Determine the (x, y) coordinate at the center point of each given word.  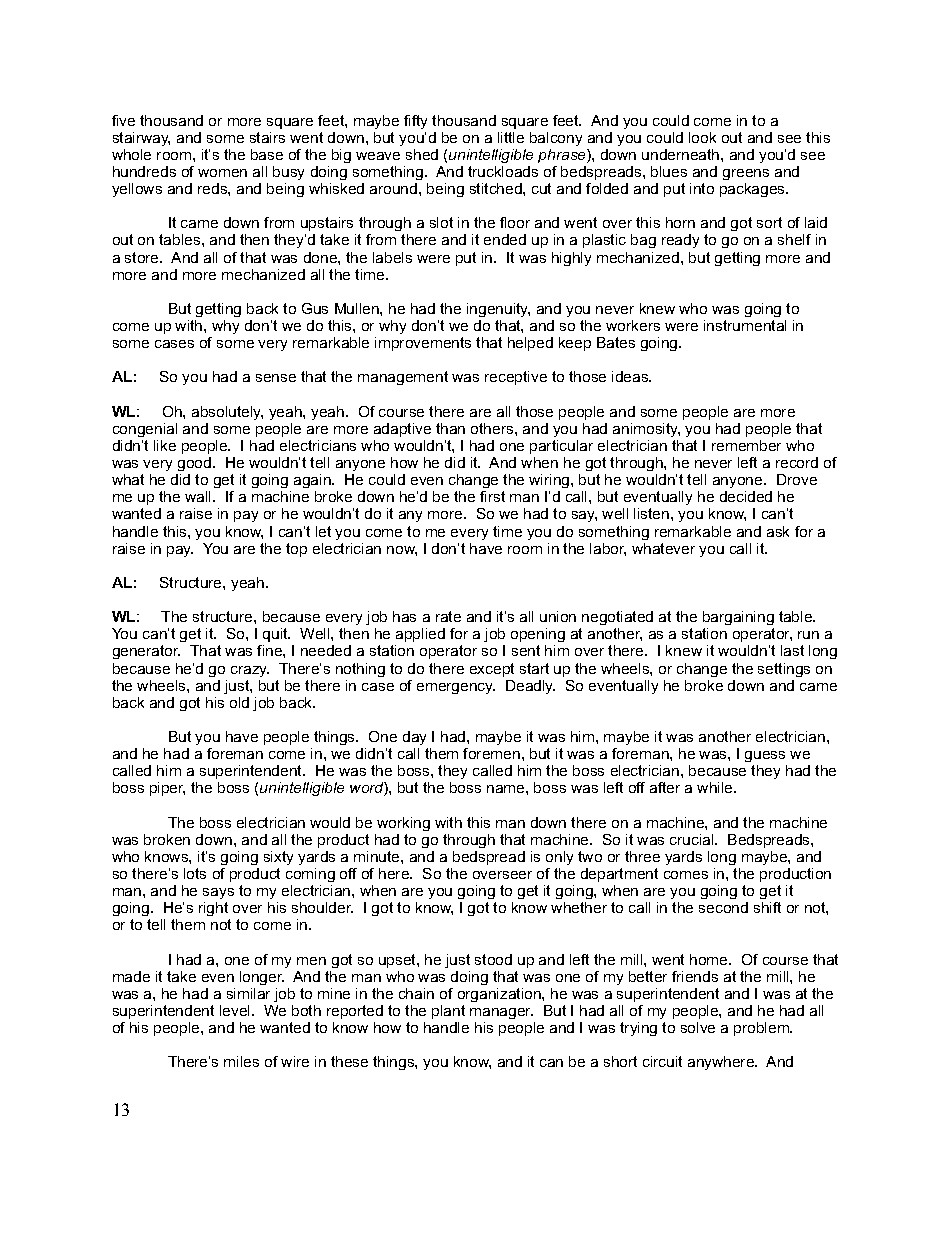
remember (746, 445)
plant (448, 1012)
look (702, 137)
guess (765, 756)
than (450, 428)
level (236, 1010)
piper (167, 789)
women (222, 173)
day (414, 738)
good (196, 464)
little (511, 137)
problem (762, 1029)
